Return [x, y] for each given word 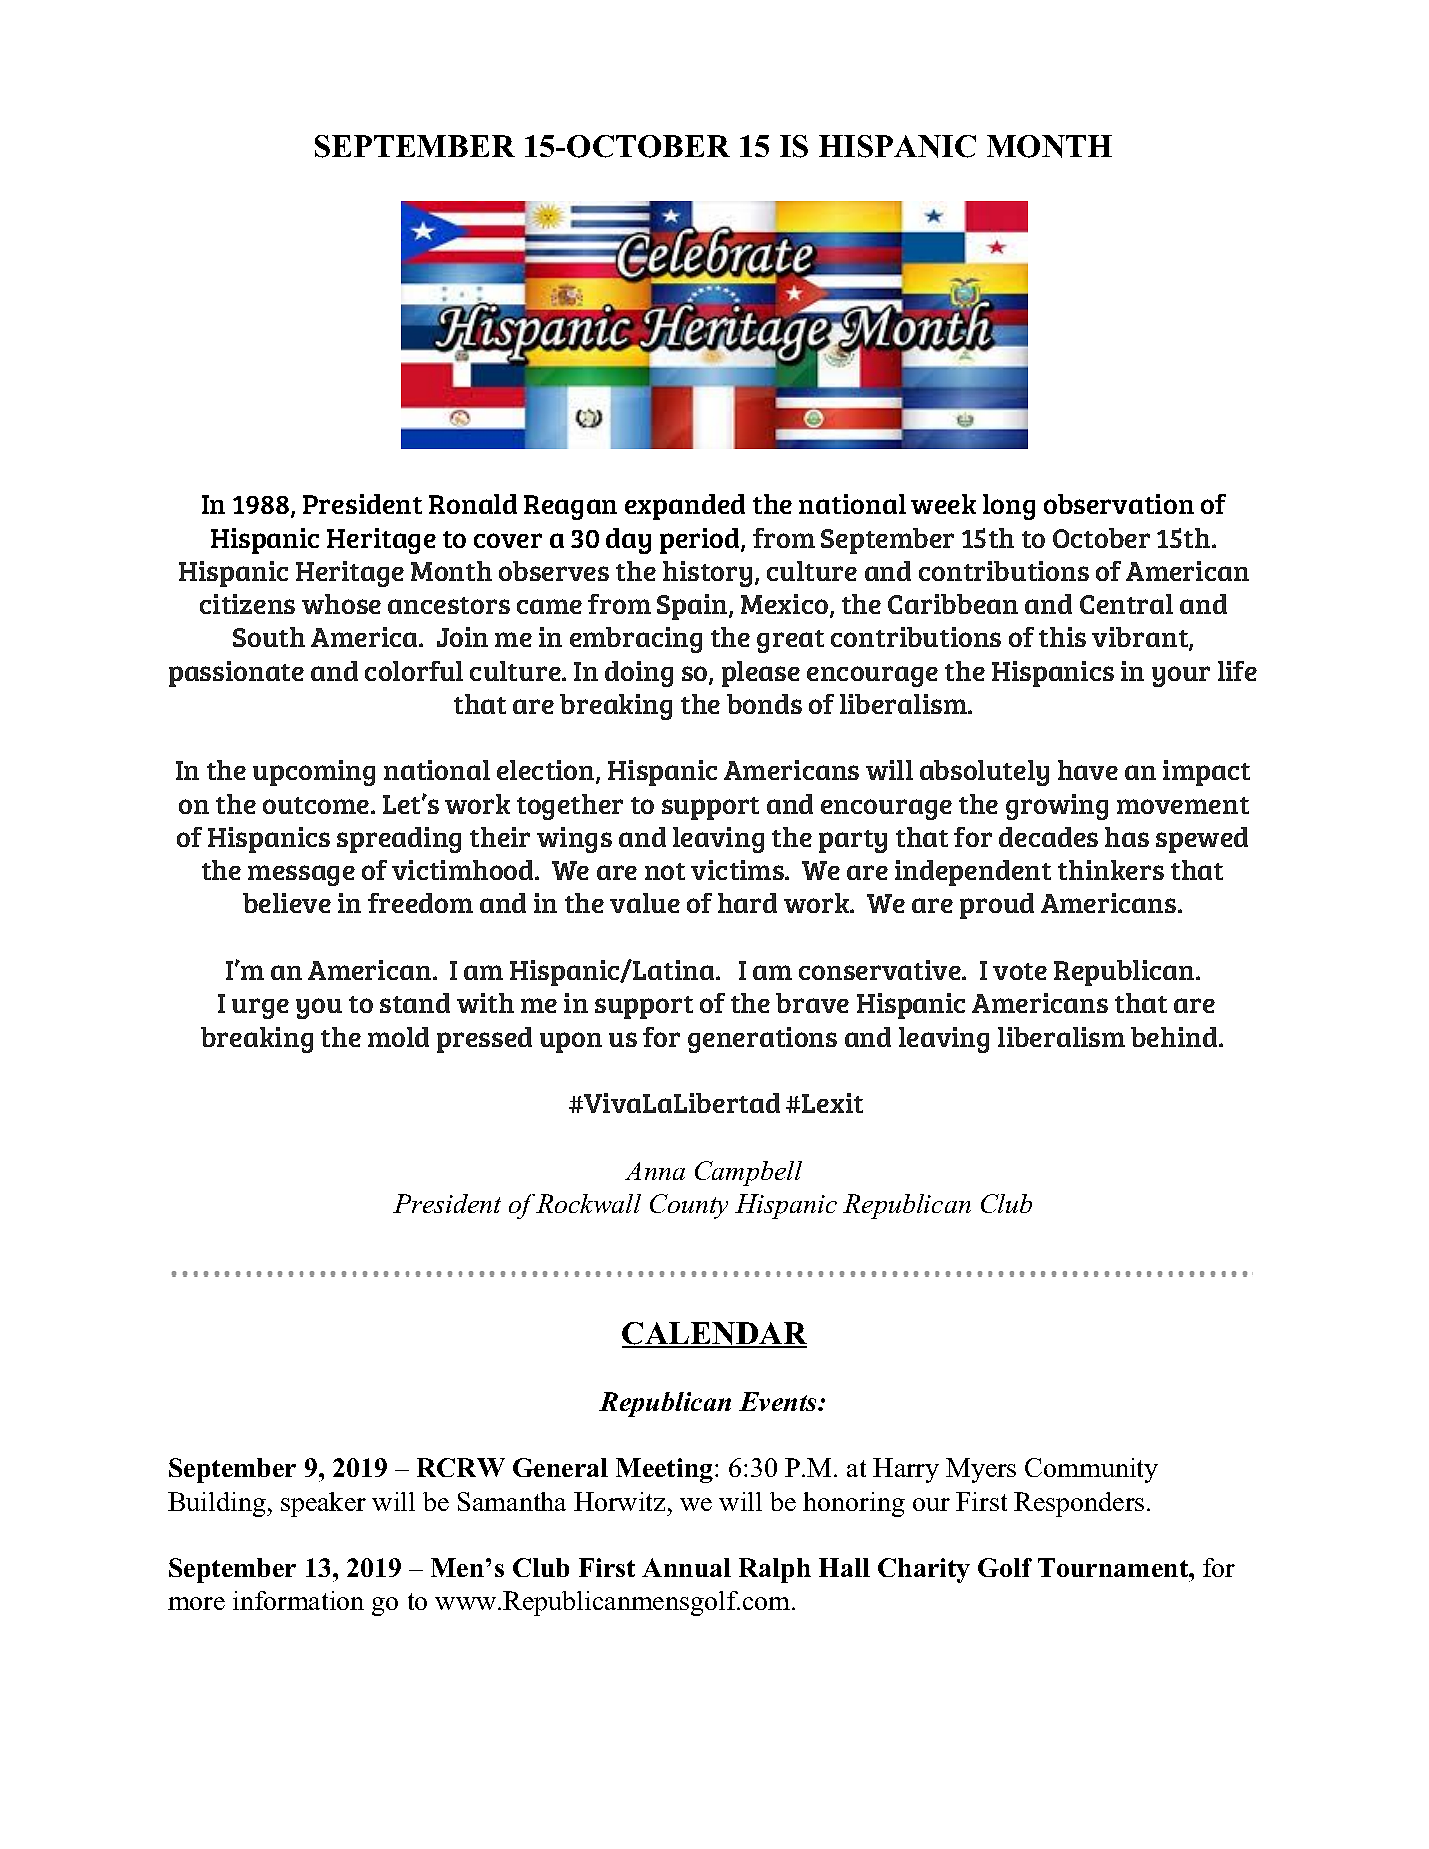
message [301, 875]
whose [341, 604]
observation [1119, 504]
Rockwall [588, 1203]
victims [738, 870]
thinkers [1111, 870]
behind [1175, 1037]
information [298, 1600]
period [701, 541]
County [689, 1206]
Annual [686, 1567]
